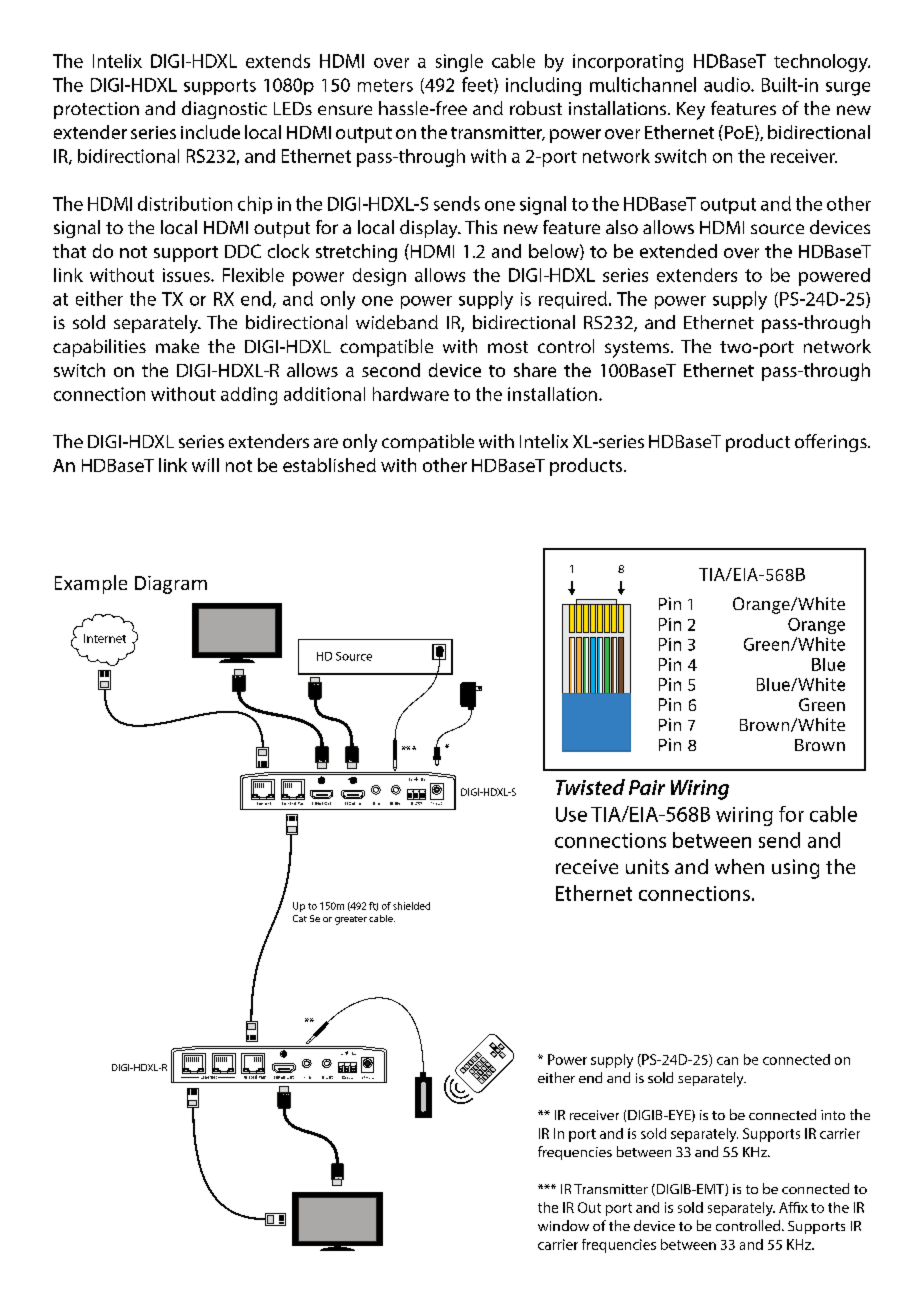 Image resolution: width=924 pixels, height=1311 pixels. Describe the element at coordinates (647, 787) in the screenshot. I see `Pair` at that location.
